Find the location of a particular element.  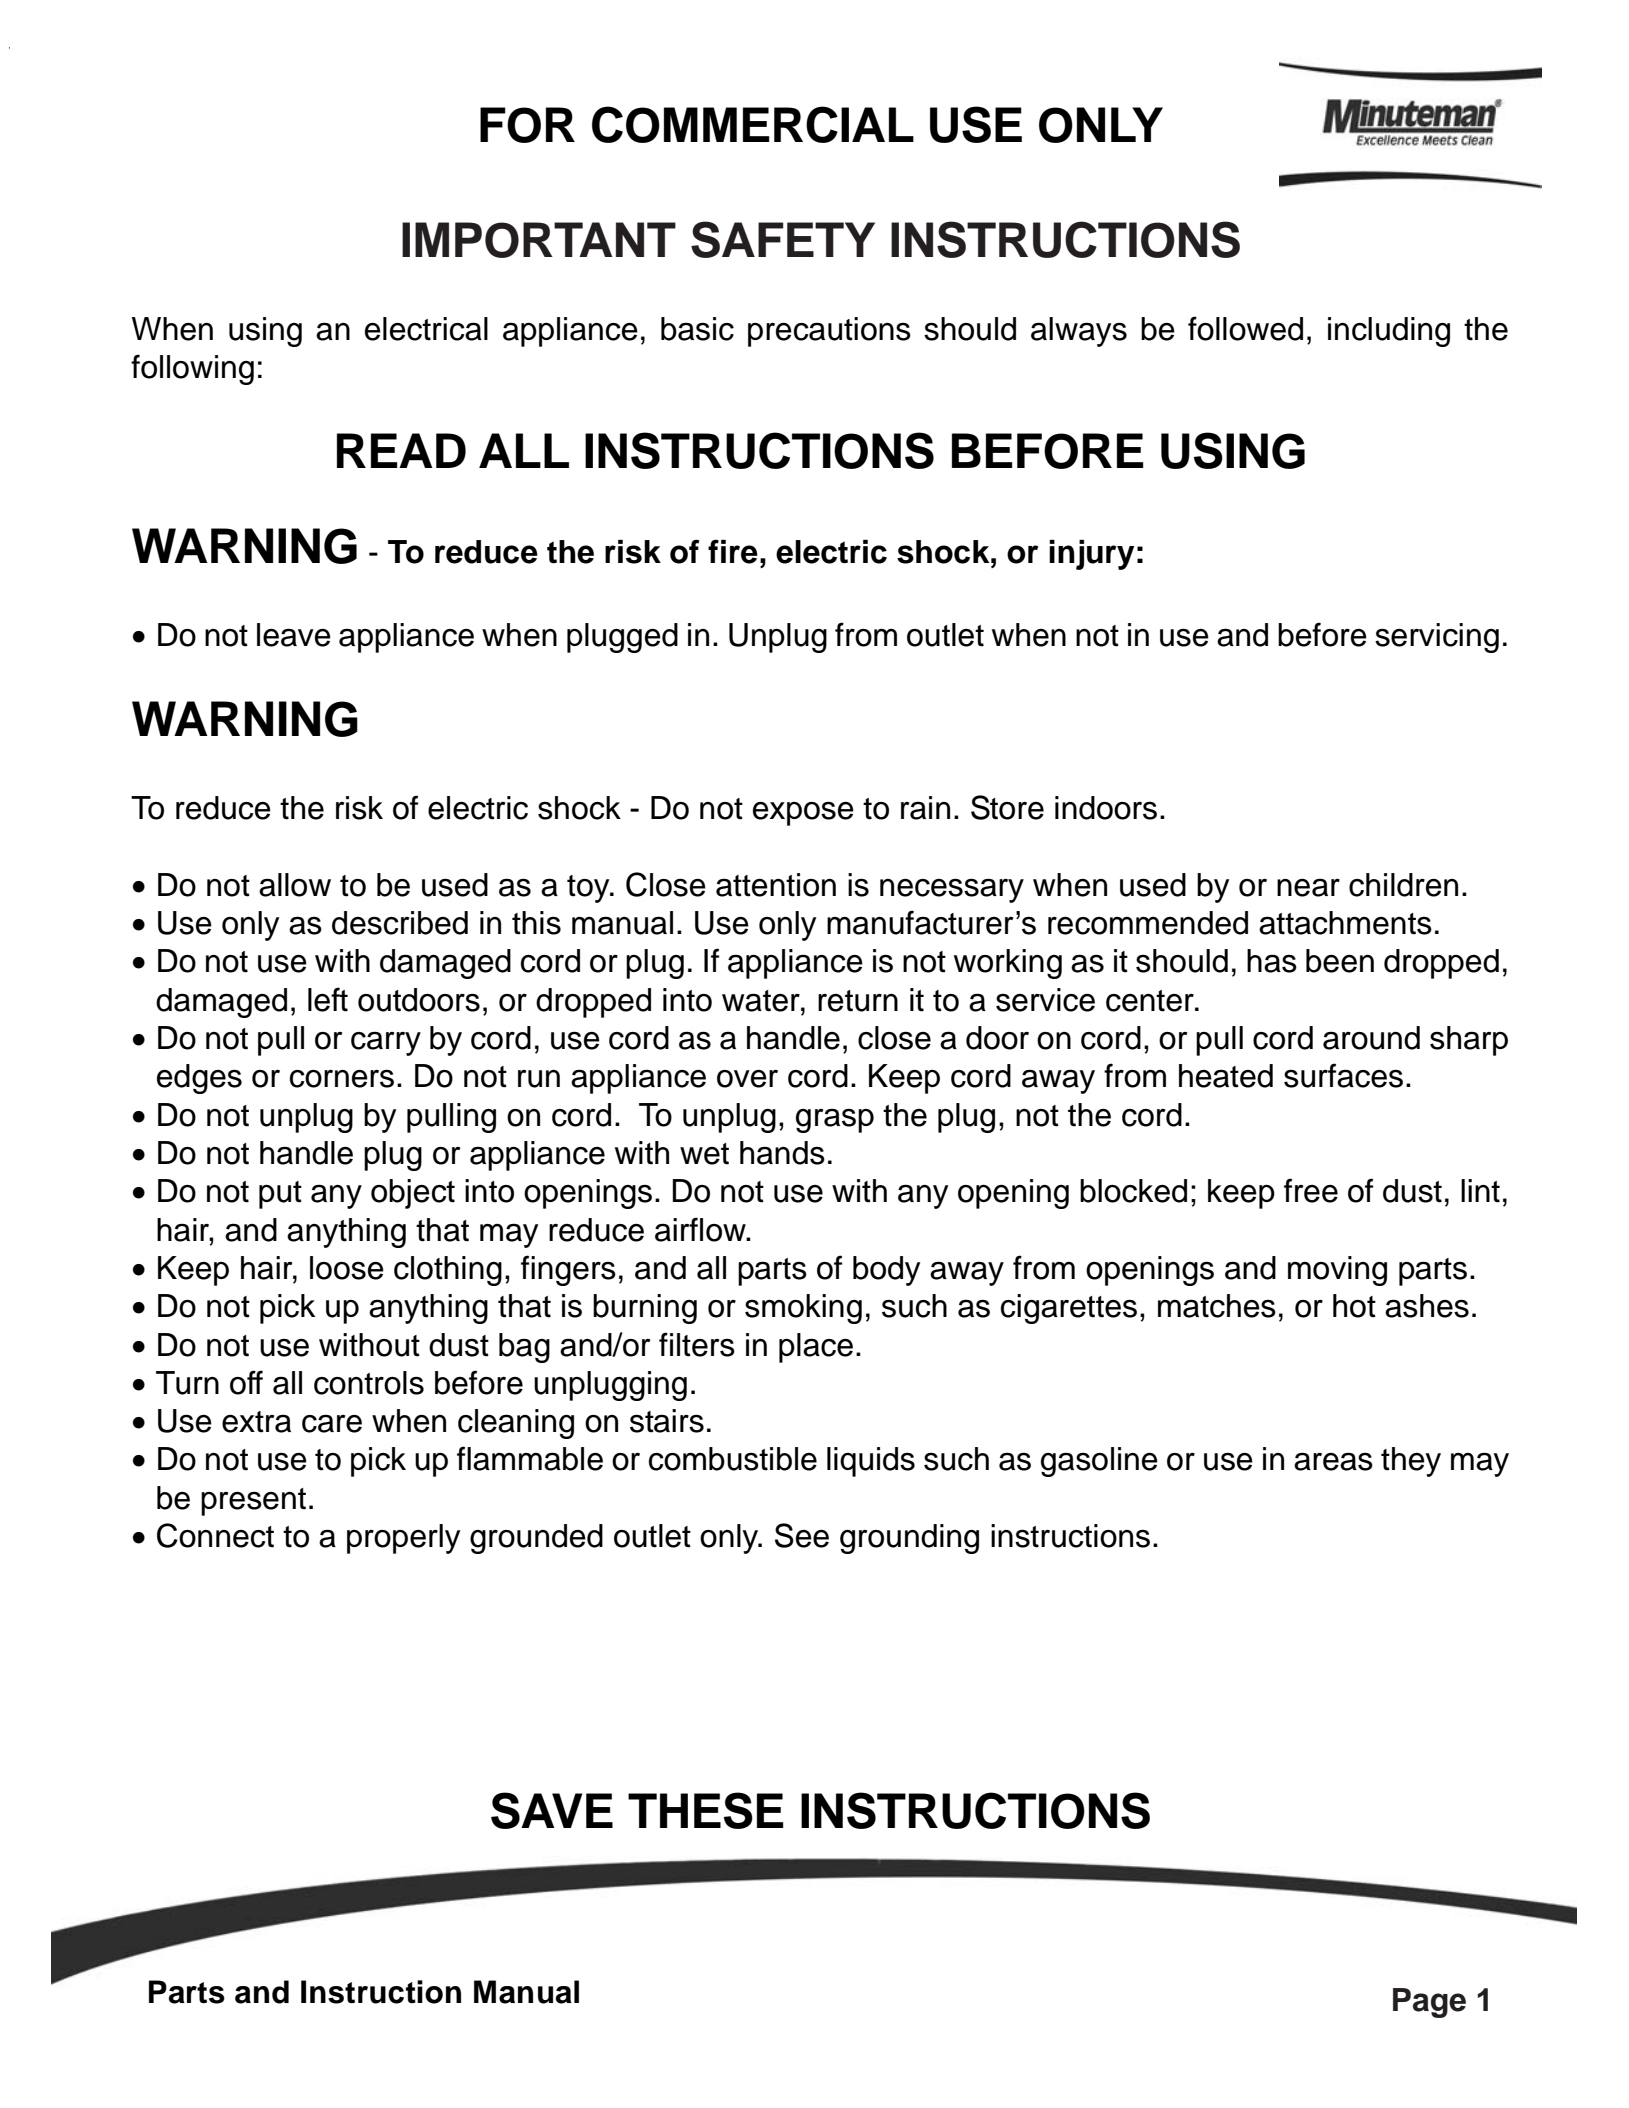

allow is located at coordinates (295, 885).
